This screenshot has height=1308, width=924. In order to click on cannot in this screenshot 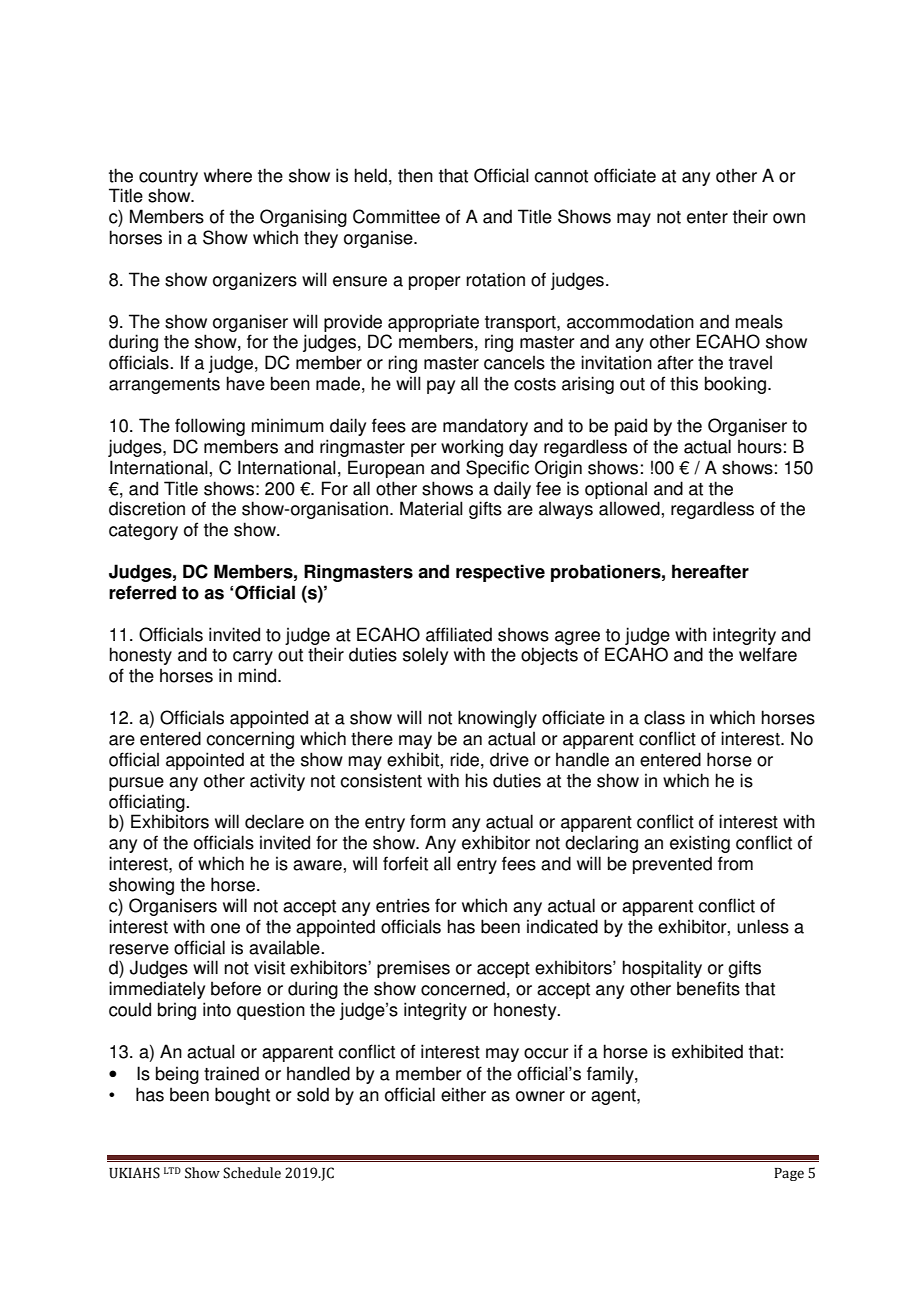, I will do `click(561, 176)`.
